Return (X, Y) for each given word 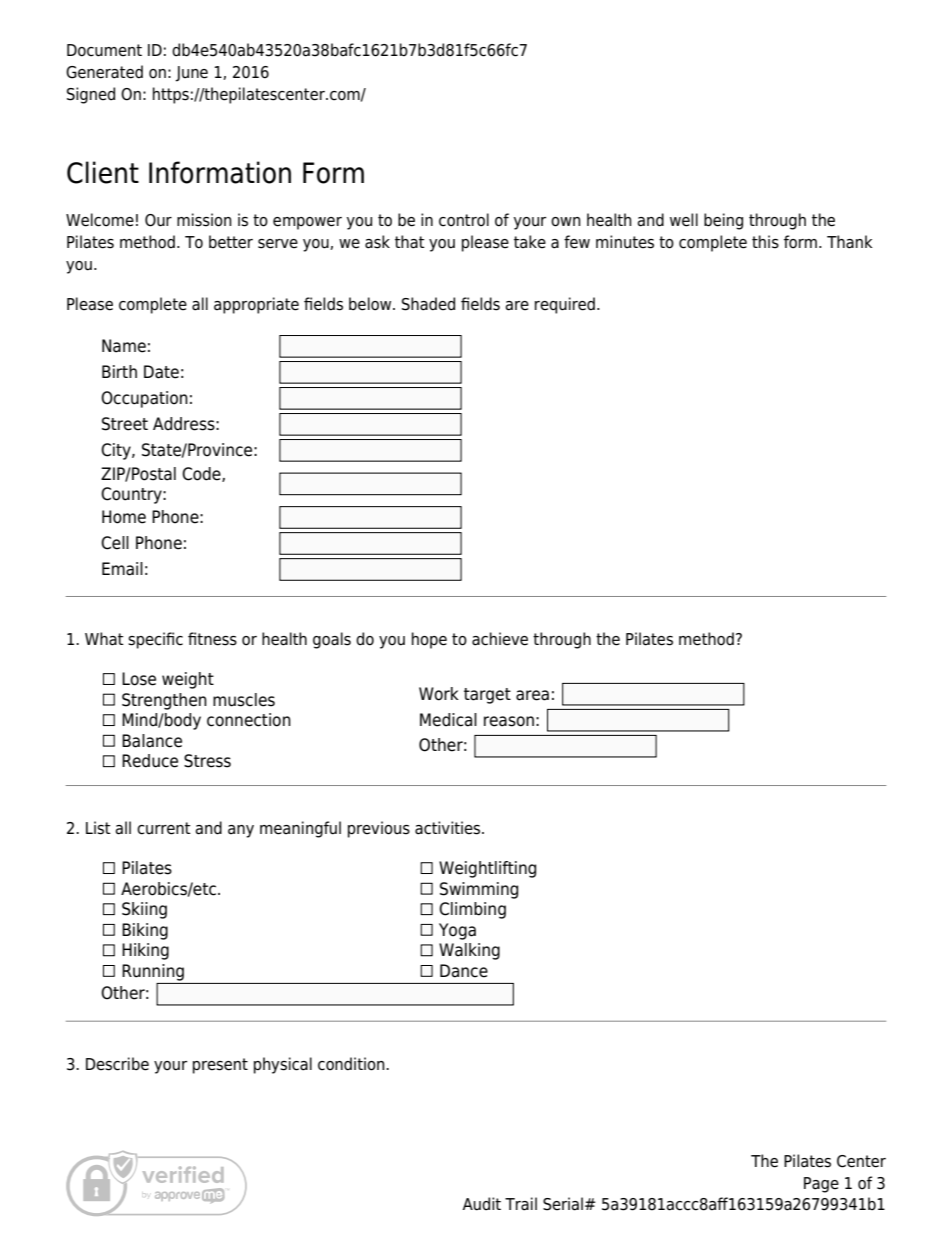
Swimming (479, 890)
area (532, 695)
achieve (500, 639)
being (723, 221)
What (104, 639)
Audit (482, 1204)
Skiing (144, 910)
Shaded (428, 304)
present (220, 1066)
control (464, 220)
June (191, 74)
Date (161, 372)
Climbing (472, 910)
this (765, 242)
